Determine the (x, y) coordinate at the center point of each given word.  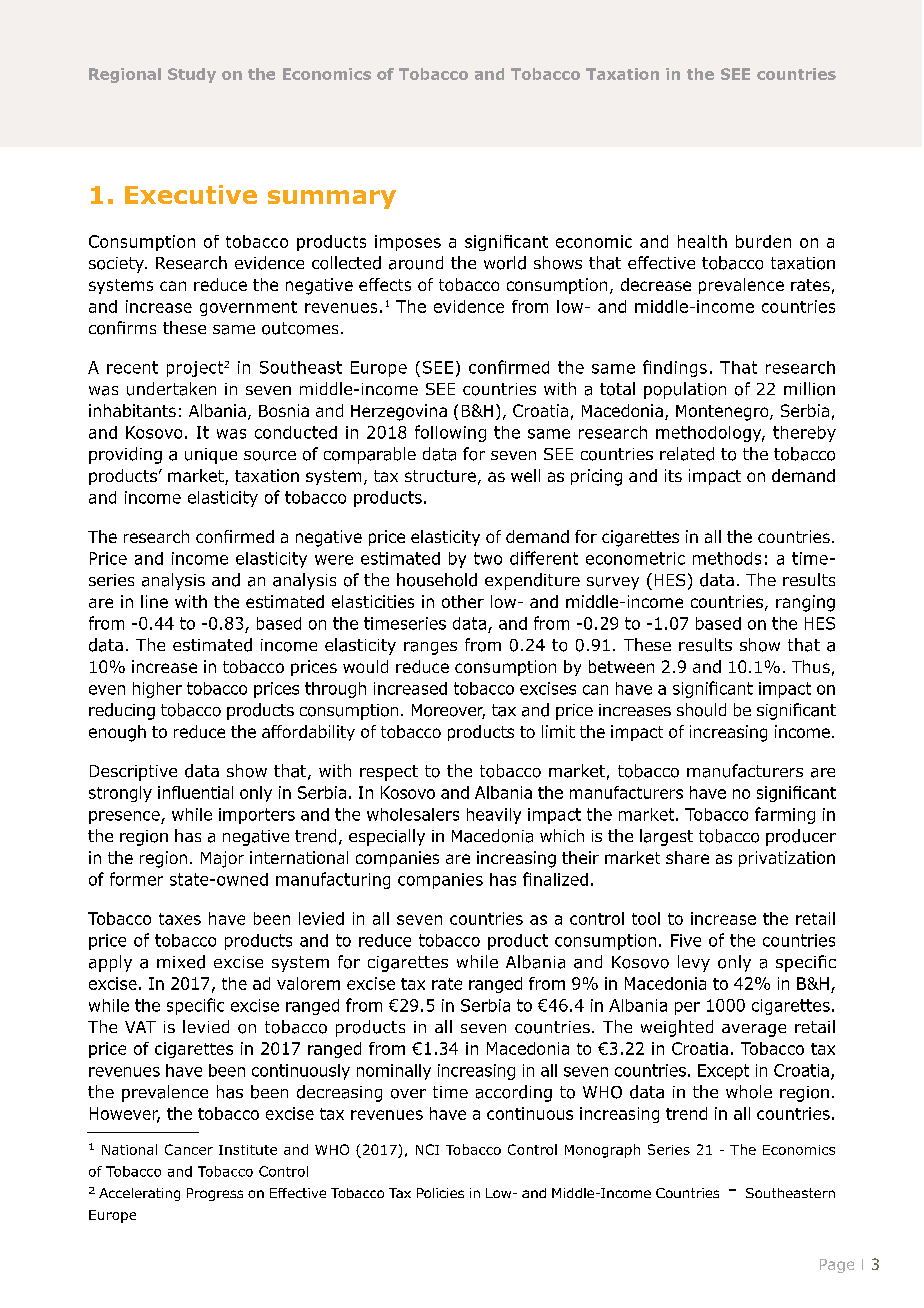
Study (192, 75)
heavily (494, 816)
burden (763, 241)
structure (440, 476)
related (687, 454)
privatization (787, 859)
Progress (215, 1194)
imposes (408, 243)
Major (222, 859)
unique (211, 456)
